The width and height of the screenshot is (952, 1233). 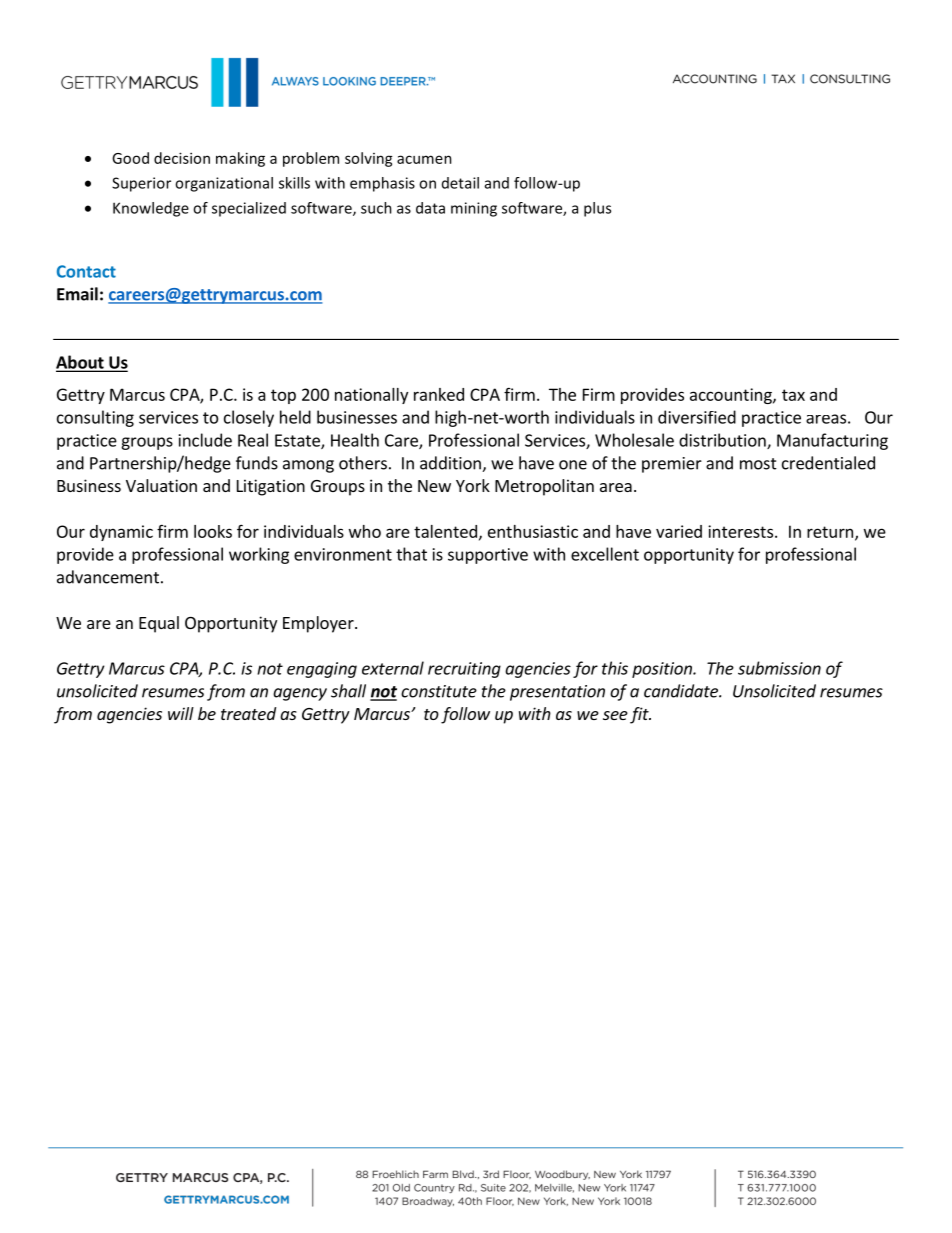 What do you see at coordinates (597, 209) in the screenshot?
I see `plus` at bounding box center [597, 209].
